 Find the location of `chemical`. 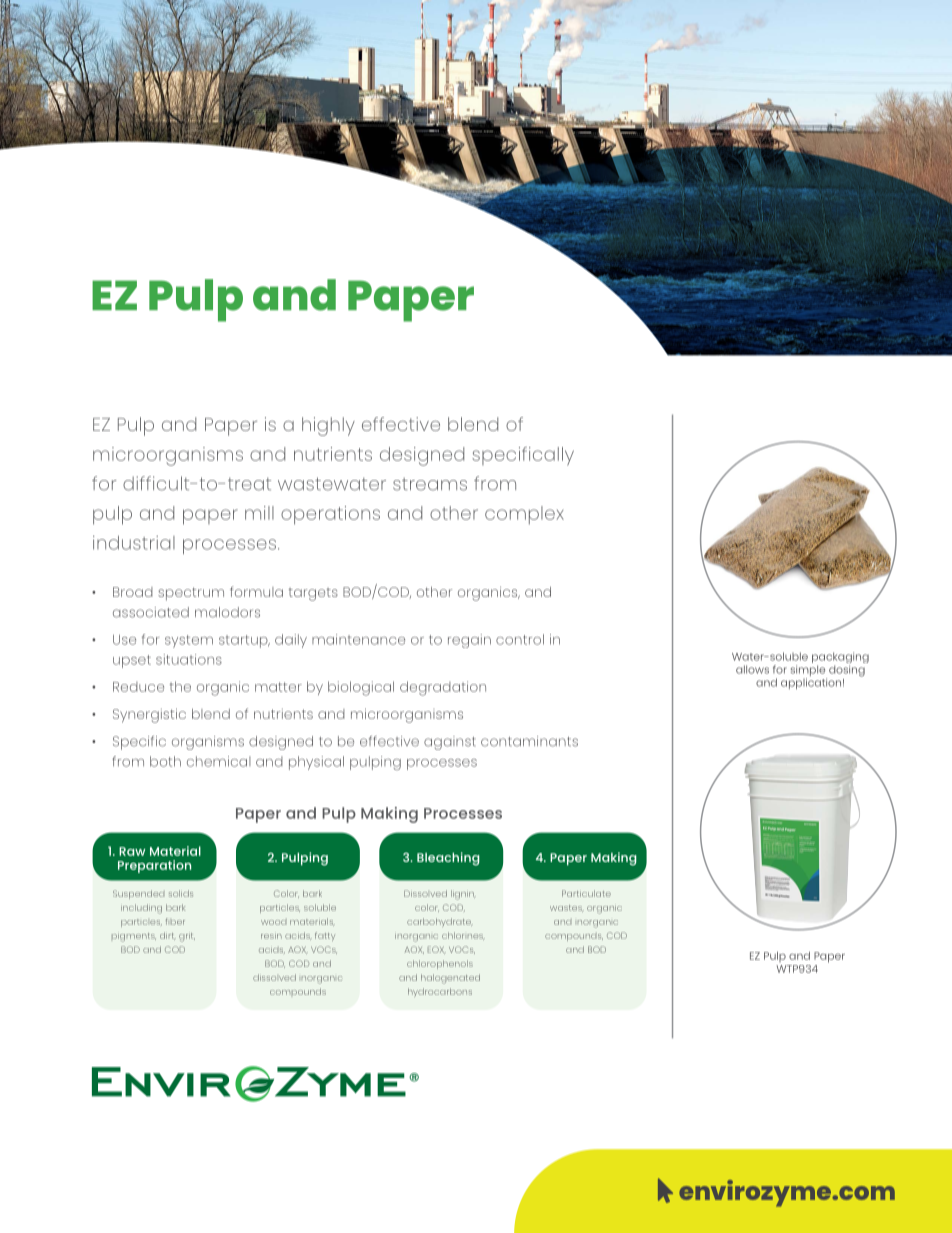

chemical is located at coordinates (219, 761).
